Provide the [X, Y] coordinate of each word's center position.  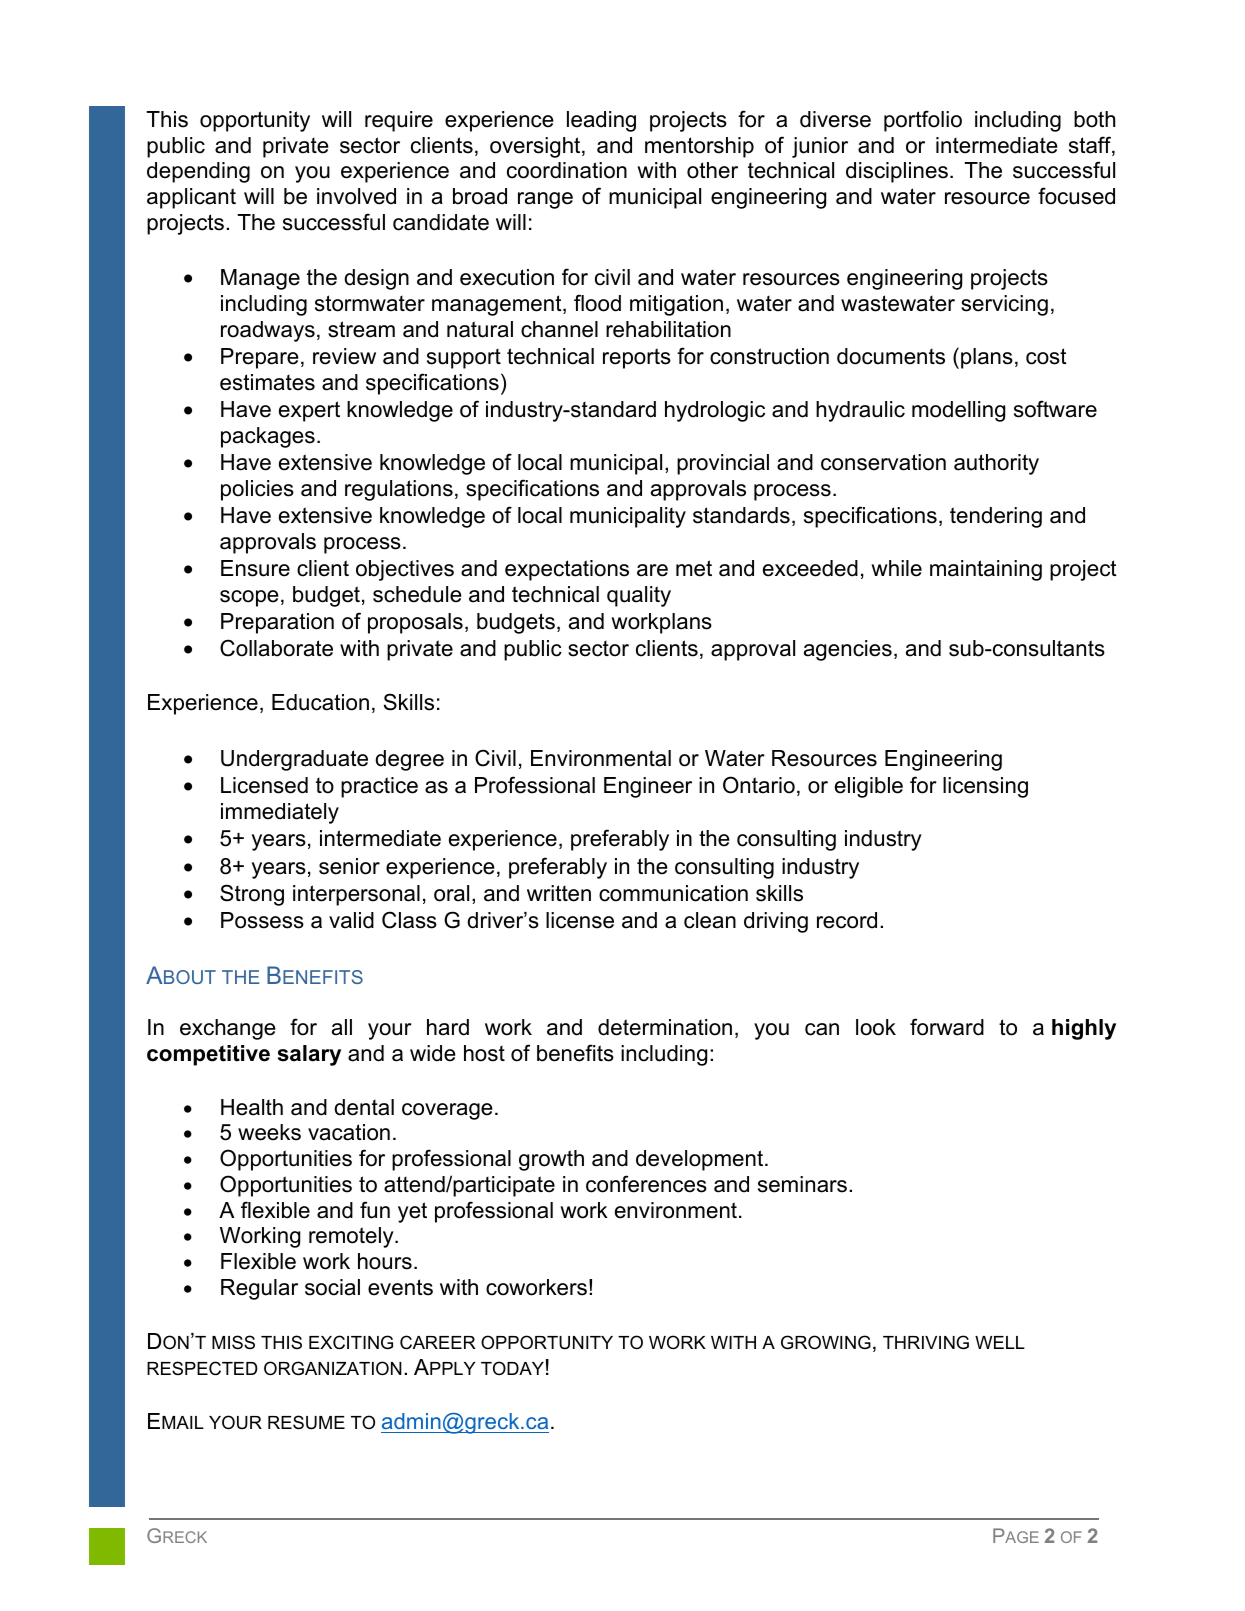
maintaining [986, 570]
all [342, 1027]
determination [665, 1027]
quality [639, 596]
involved [356, 196]
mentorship [699, 147]
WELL [1000, 1342]
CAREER [437, 1342]
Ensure [255, 568]
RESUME [306, 1422]
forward [947, 1027]
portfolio [923, 121]
